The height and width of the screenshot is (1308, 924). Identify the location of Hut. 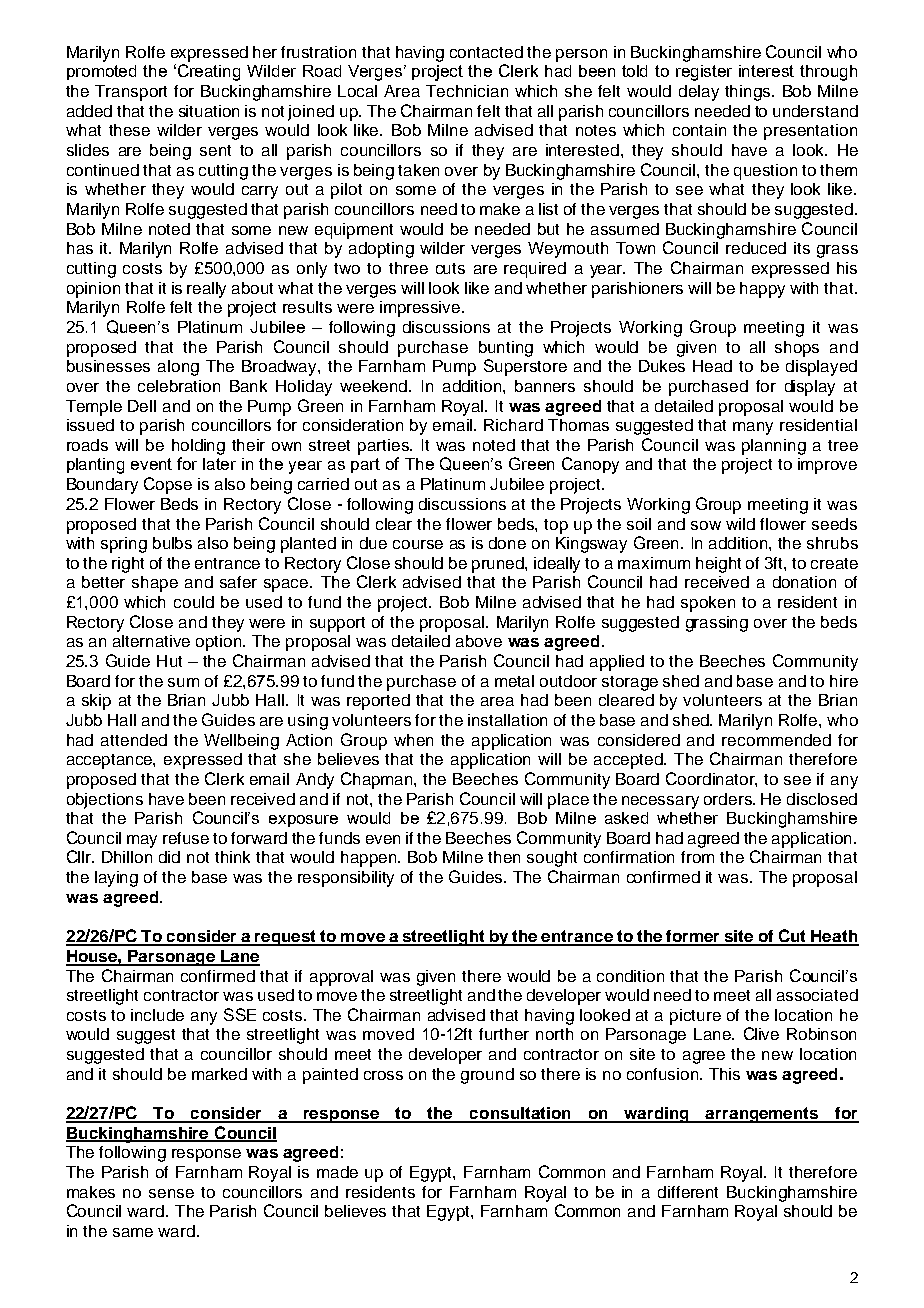
(169, 661).
